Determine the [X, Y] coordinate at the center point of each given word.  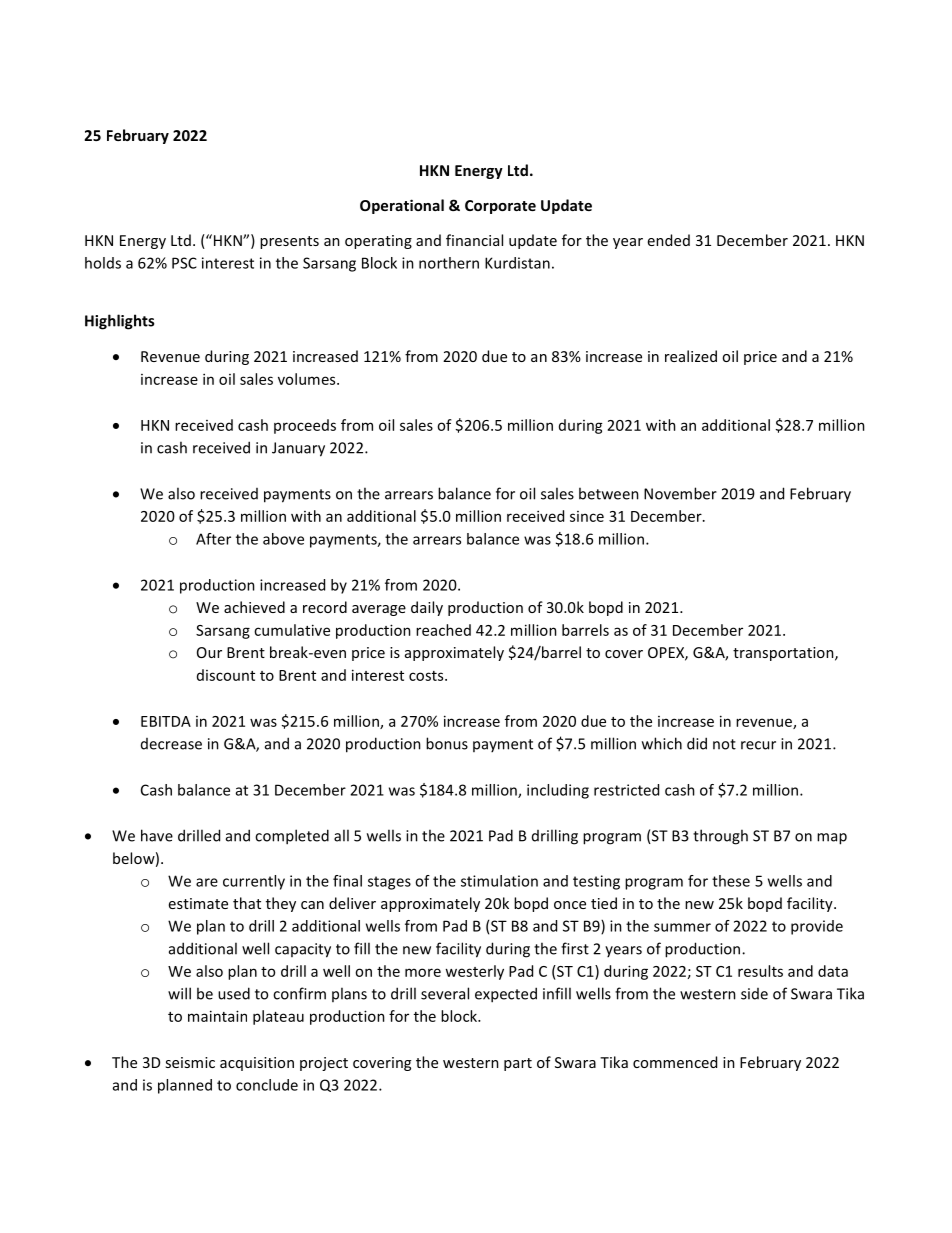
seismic [190, 1062]
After [213, 539]
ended [669, 240]
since [587, 516]
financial [474, 240]
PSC [184, 263]
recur [758, 745]
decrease [171, 744]
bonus [447, 743]
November [680, 493]
